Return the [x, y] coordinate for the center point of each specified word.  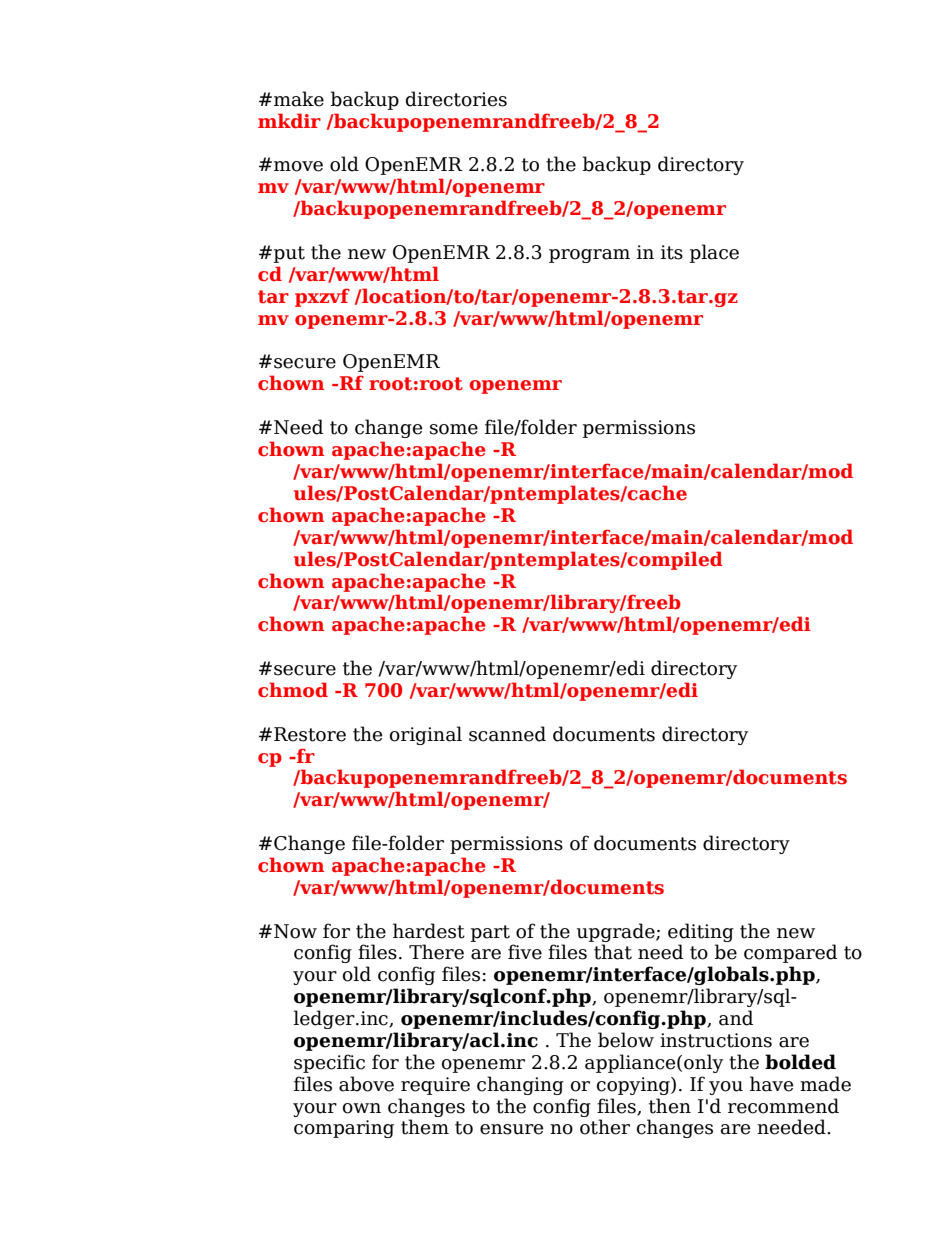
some [454, 429]
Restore [310, 734]
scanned [507, 734]
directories [456, 99]
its [672, 252]
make [299, 99]
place [714, 253]
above [366, 1084]
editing [701, 932]
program [589, 256]
